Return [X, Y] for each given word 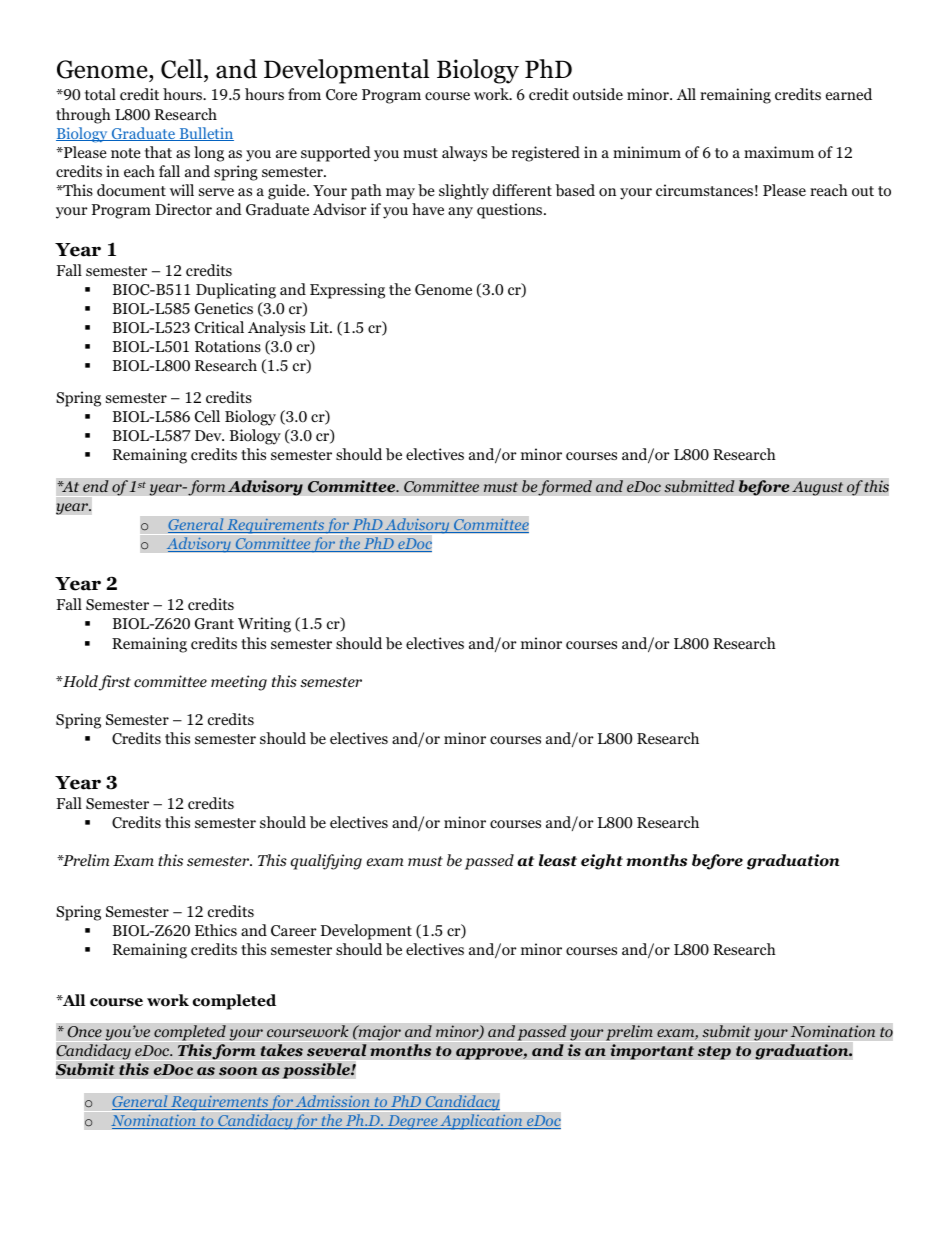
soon [238, 1071]
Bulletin [205, 134]
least [558, 860]
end [96, 486]
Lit [320, 327]
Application [482, 1122]
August [818, 488]
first [115, 683]
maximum [779, 152]
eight [602, 862]
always [464, 154]
